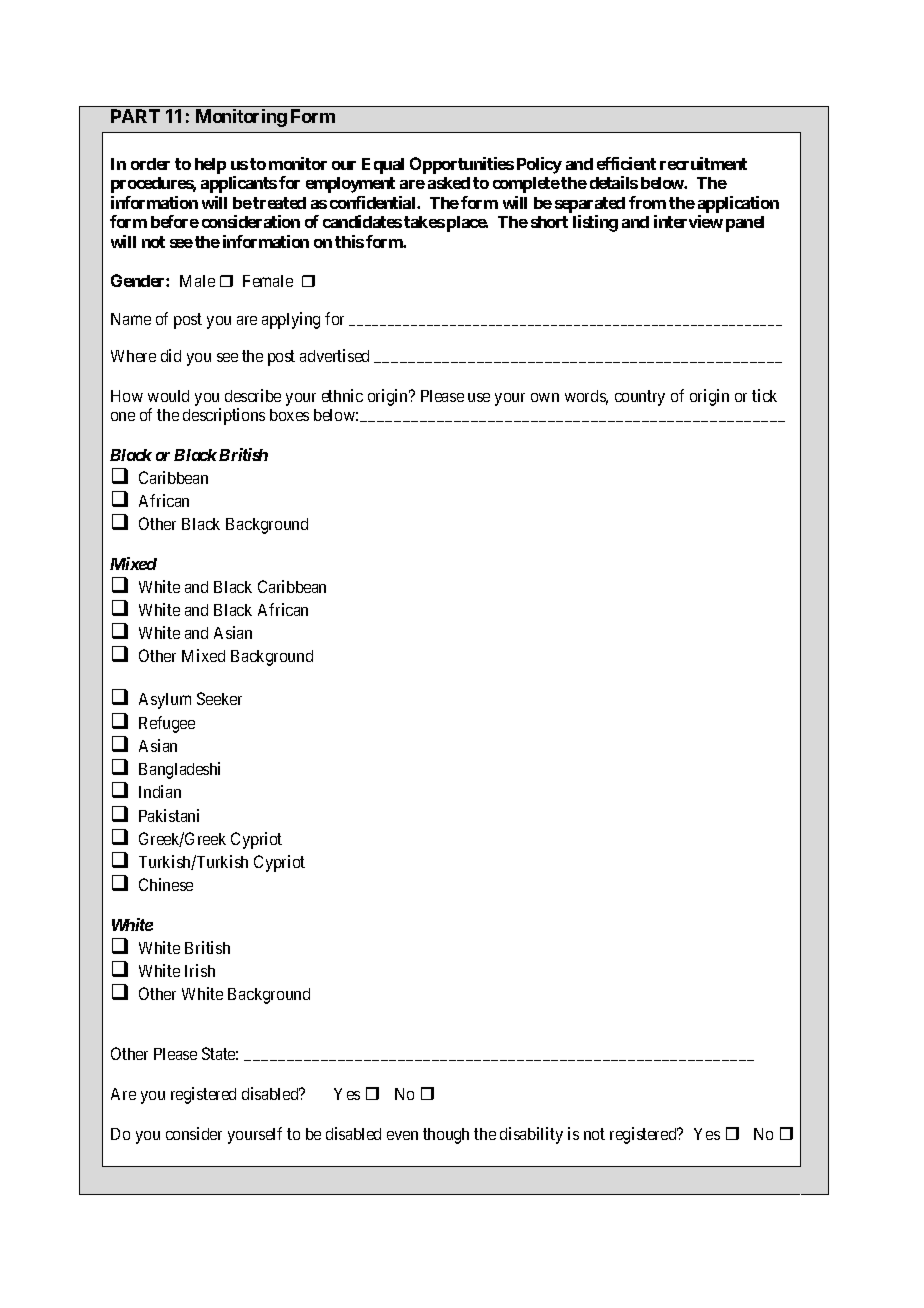 This screenshot has width=924, height=1308. What do you see at coordinates (449, 183) in the screenshot?
I see `asked` at bounding box center [449, 183].
